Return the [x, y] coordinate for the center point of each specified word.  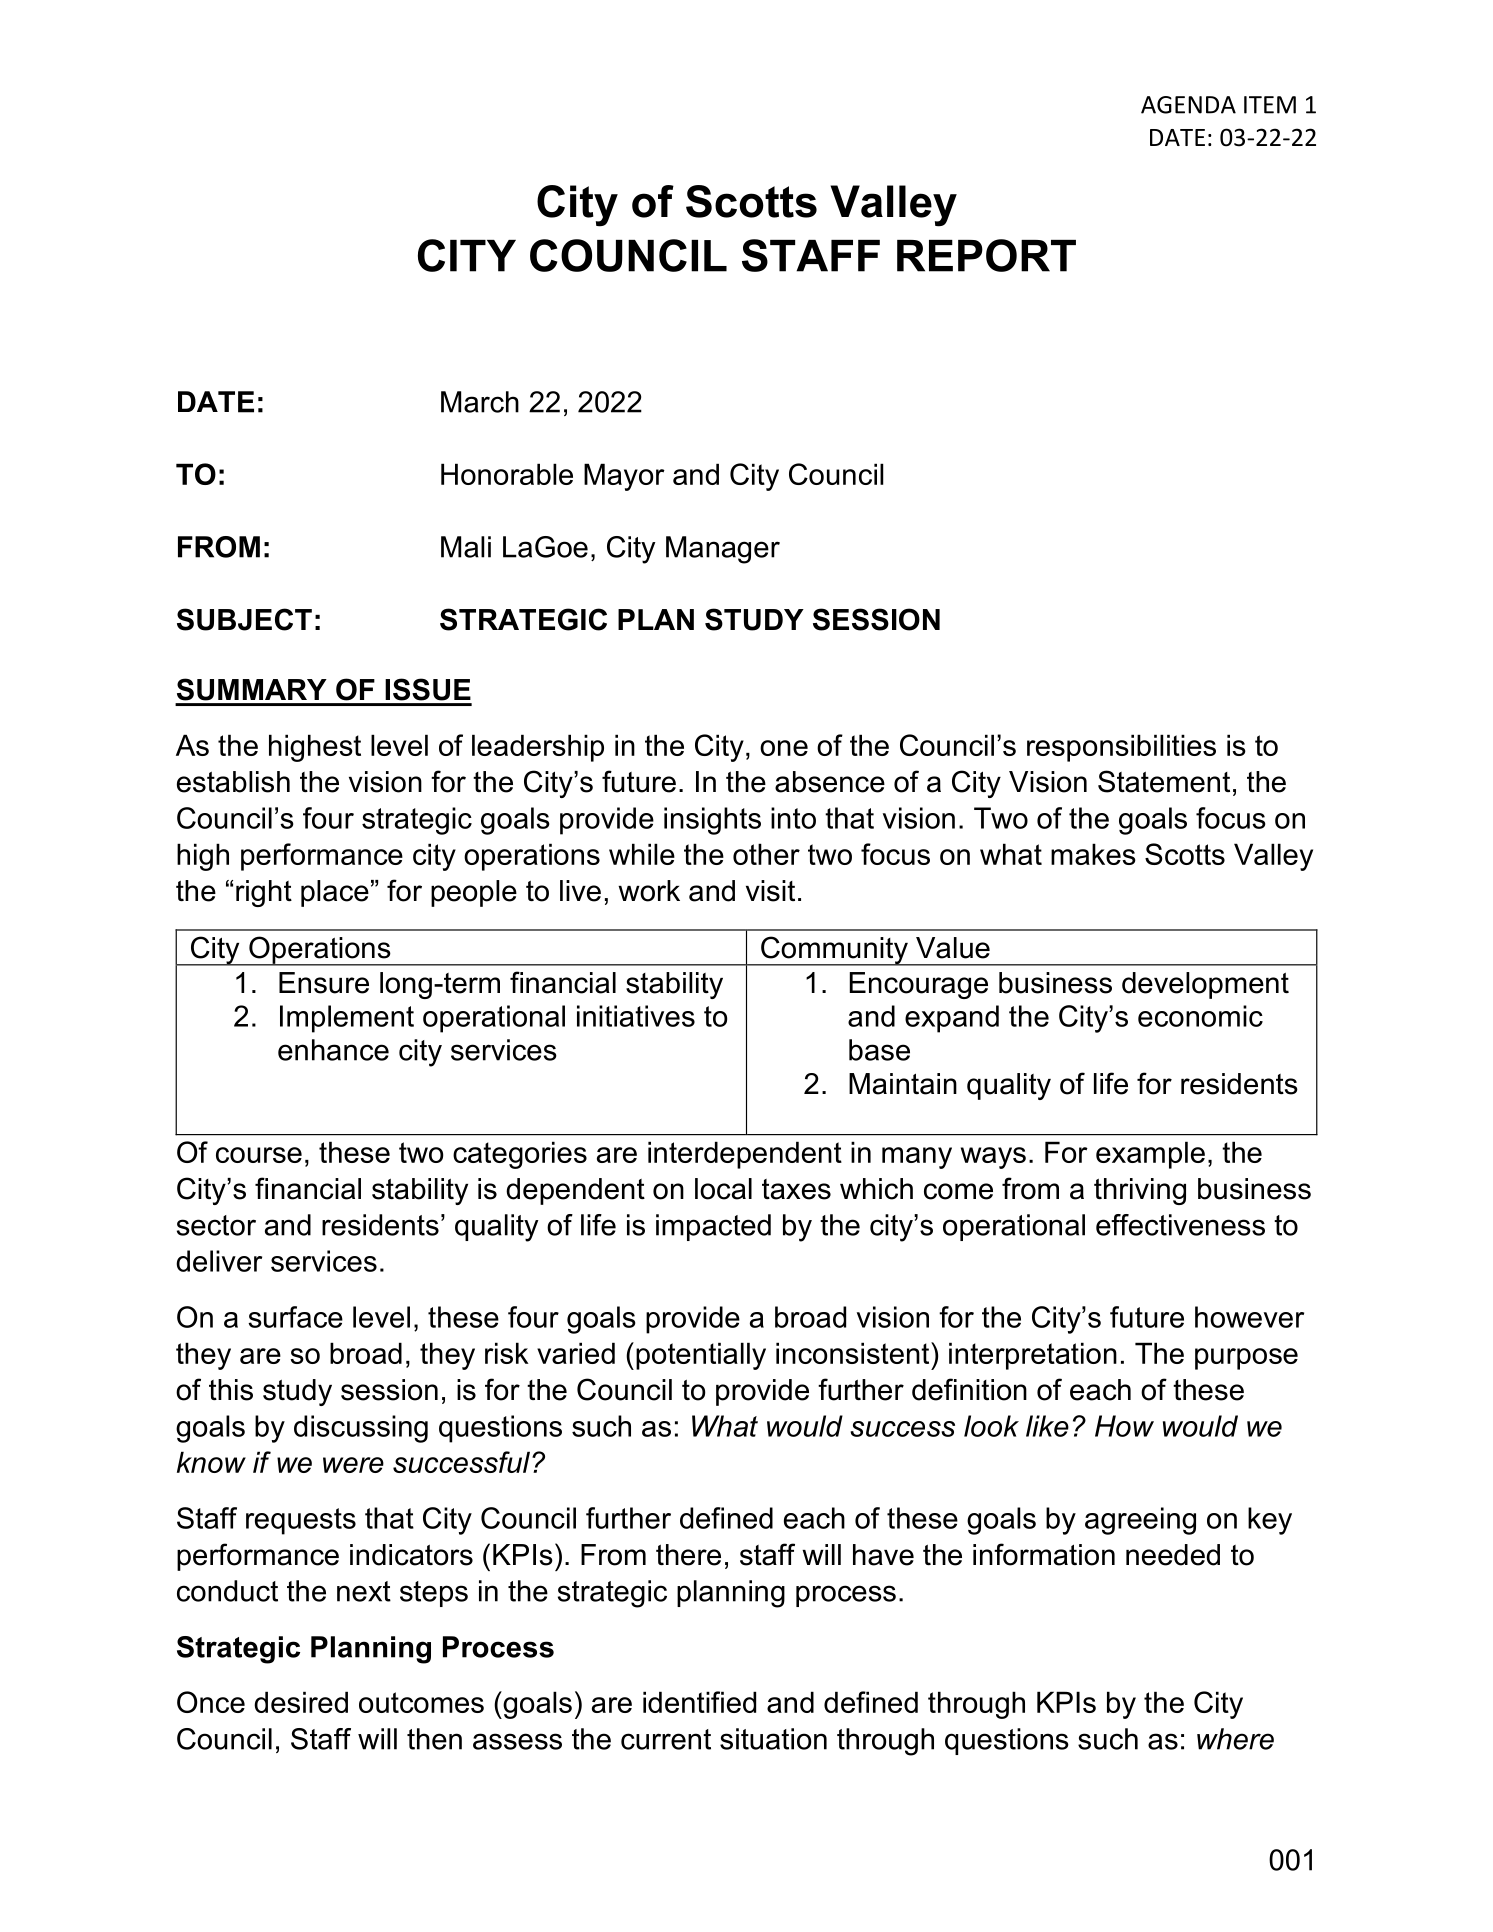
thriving [1140, 1191]
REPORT [986, 255]
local [723, 1189]
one [784, 748]
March [480, 402]
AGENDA [1188, 105]
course [259, 1155]
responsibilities [1121, 748]
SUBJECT [244, 619]
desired [301, 1702]
